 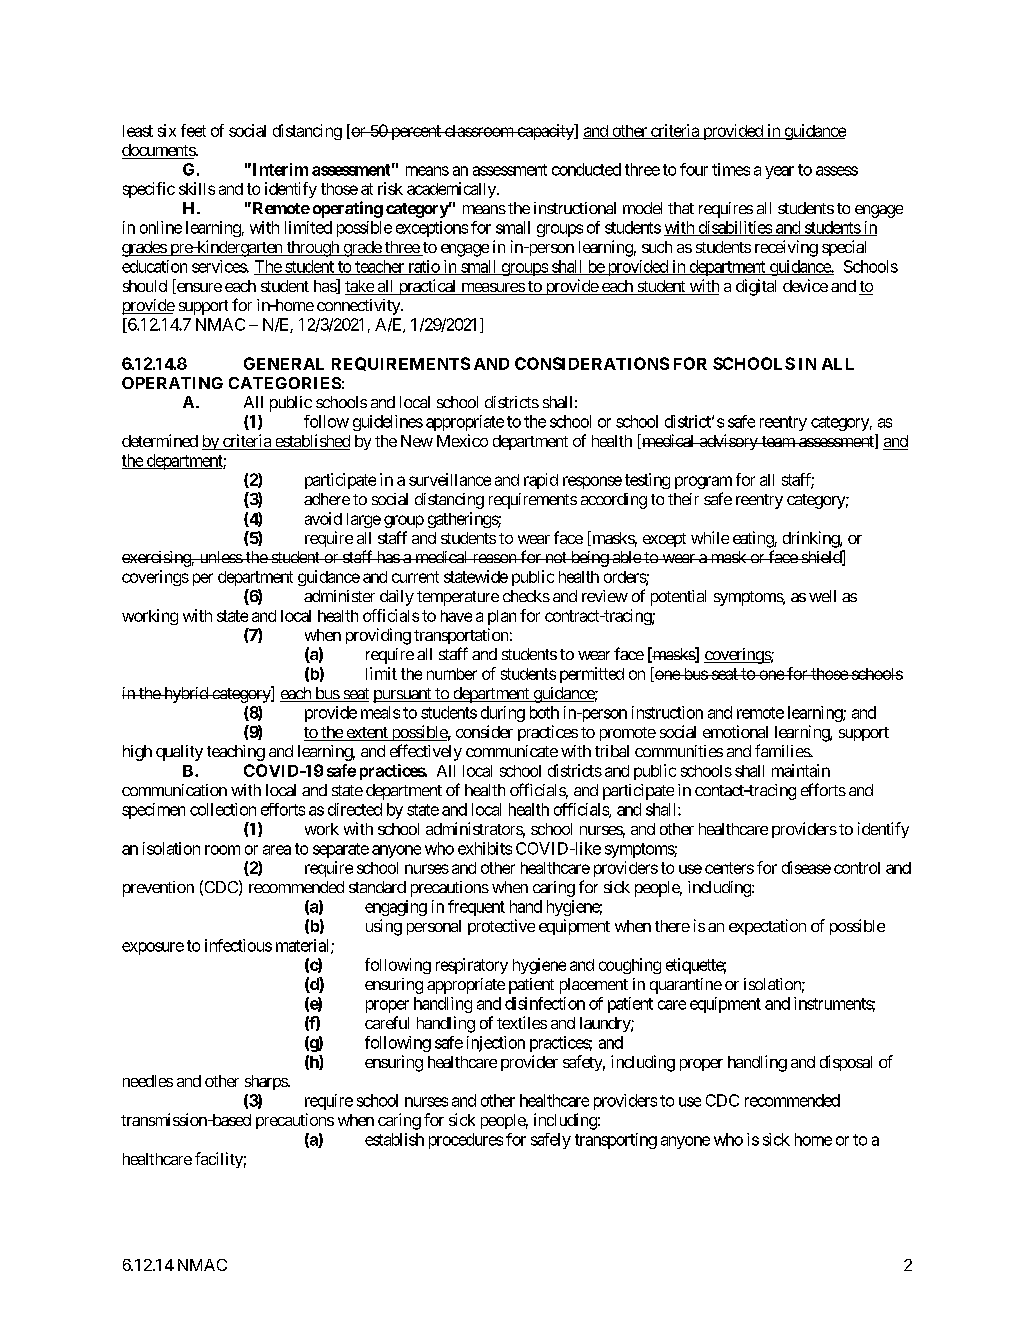 I want to click on maintain, so click(x=801, y=770).
